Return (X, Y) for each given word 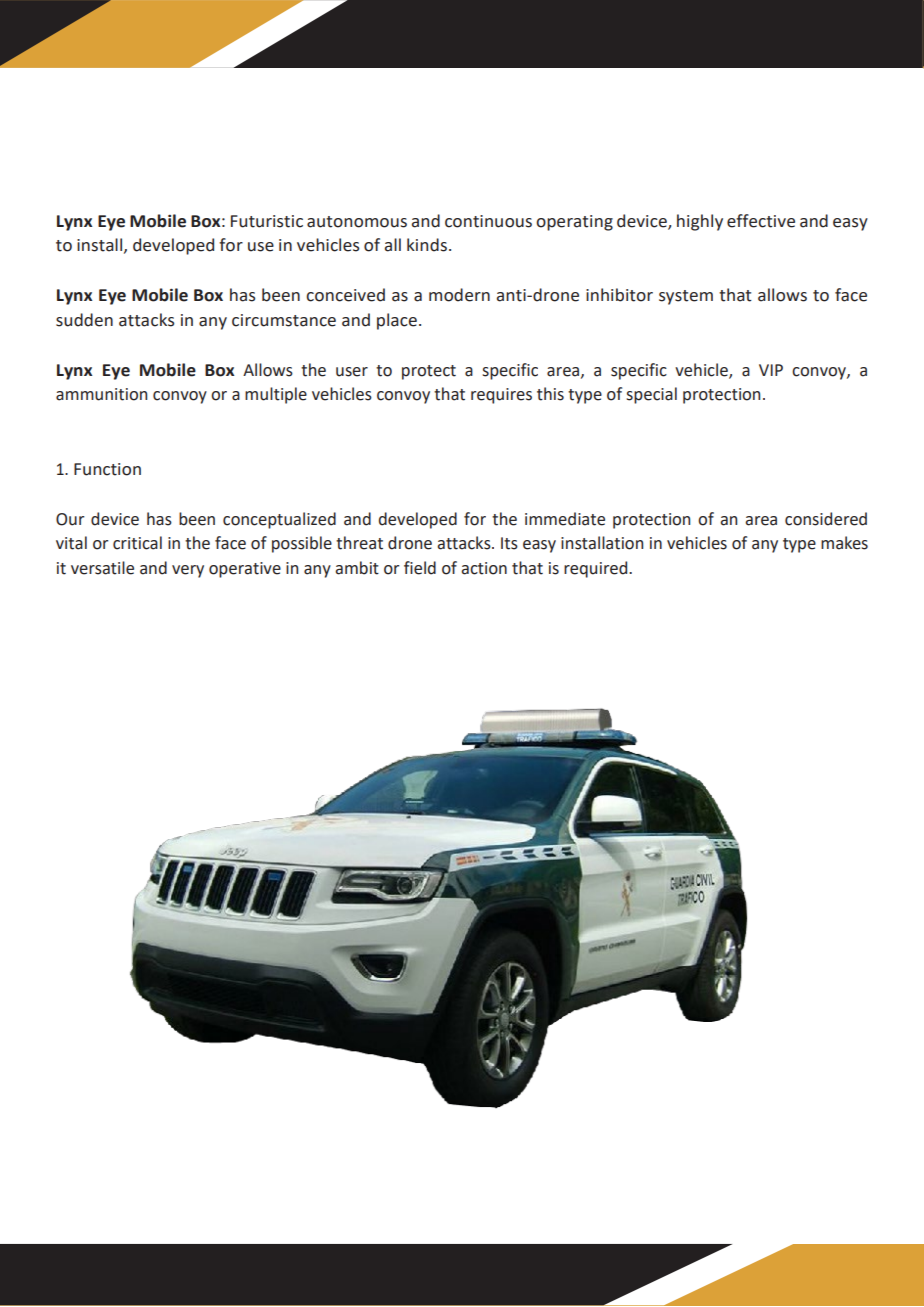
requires (501, 396)
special (651, 395)
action (484, 568)
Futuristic (267, 221)
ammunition (101, 394)
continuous (488, 221)
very (188, 571)
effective (761, 221)
